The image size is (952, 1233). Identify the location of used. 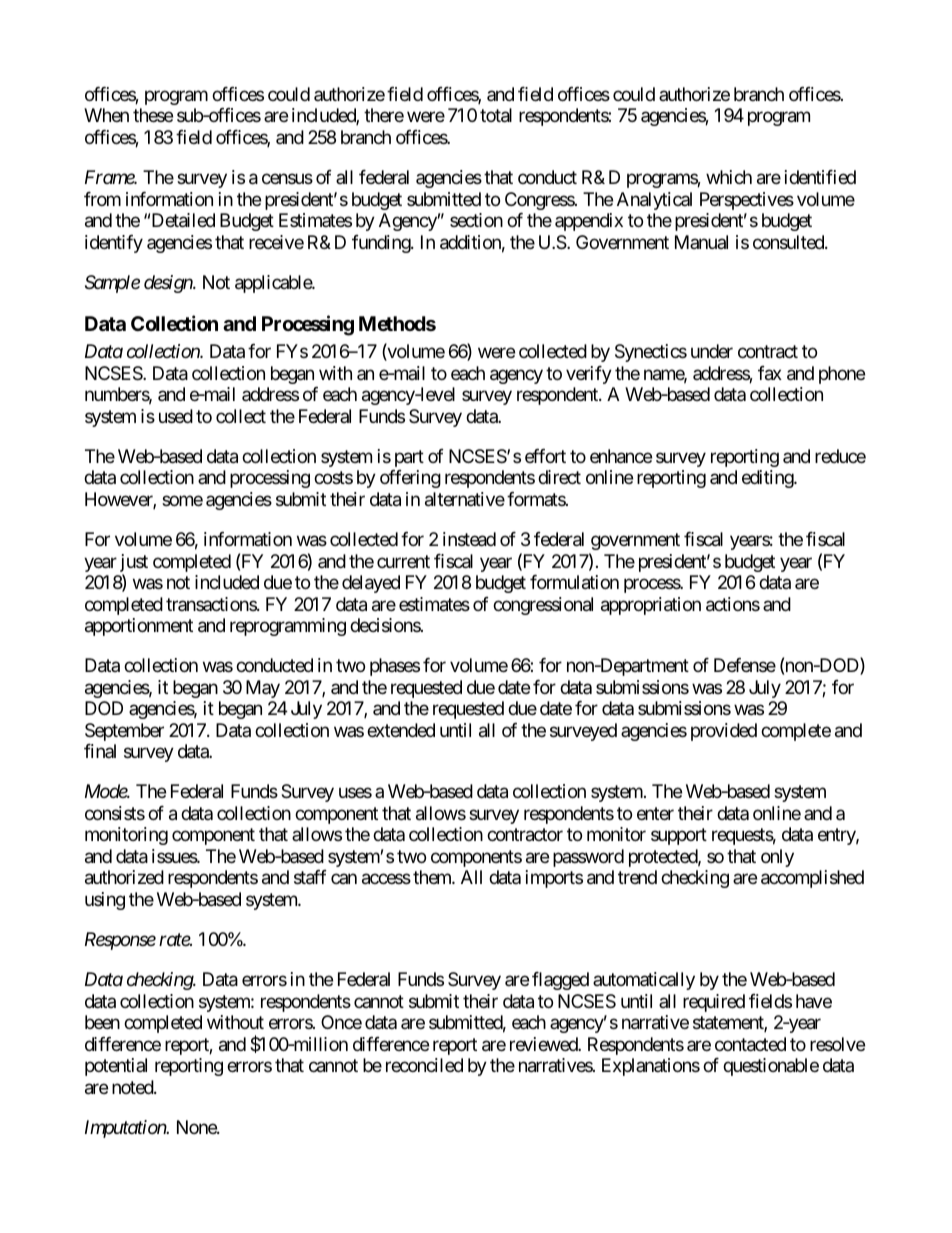
(176, 416).
